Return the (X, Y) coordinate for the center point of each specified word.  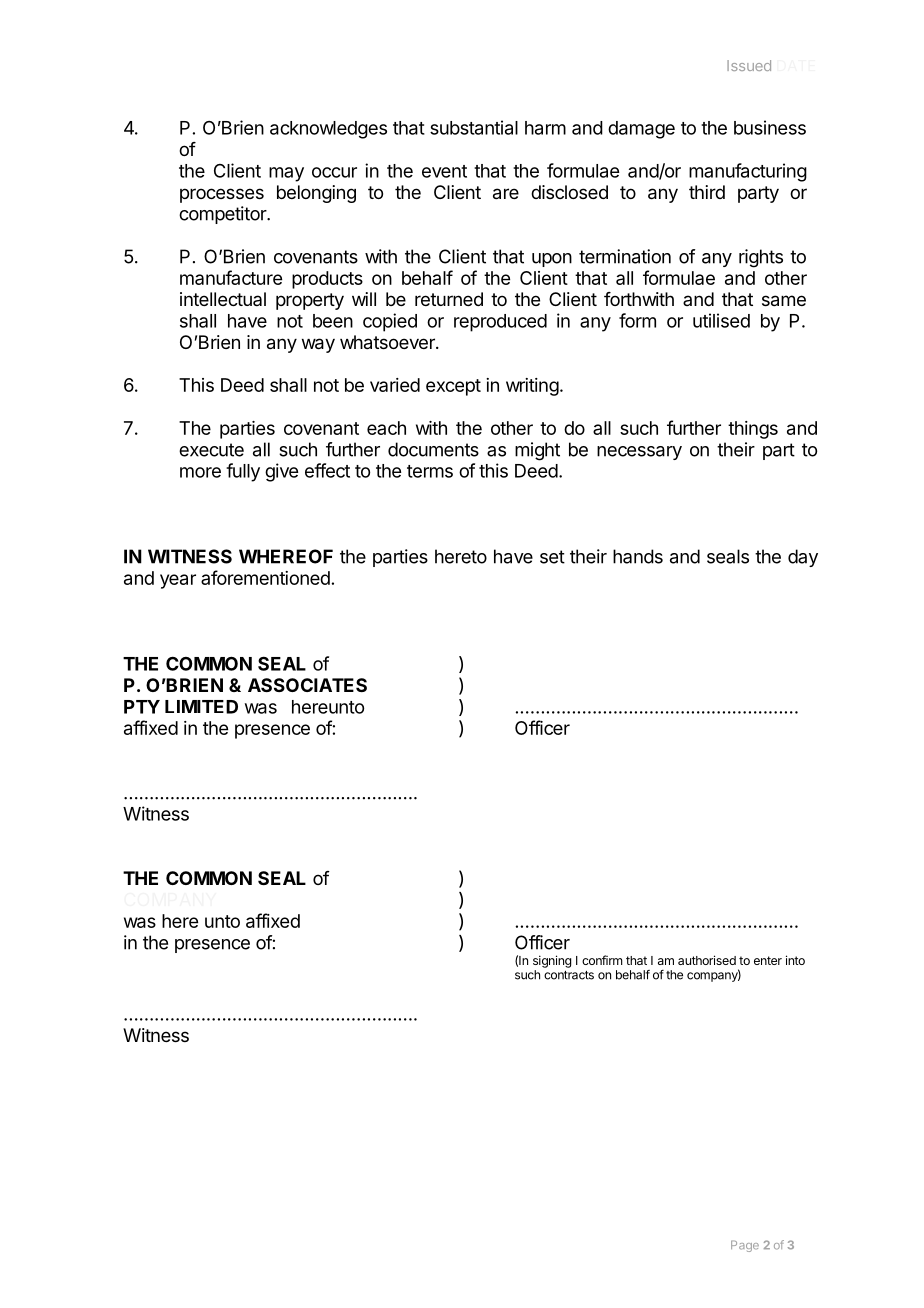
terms (430, 471)
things (753, 430)
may (286, 174)
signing (552, 961)
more (200, 472)
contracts (569, 975)
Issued (749, 65)
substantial (474, 127)
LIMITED (201, 707)
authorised (707, 960)
